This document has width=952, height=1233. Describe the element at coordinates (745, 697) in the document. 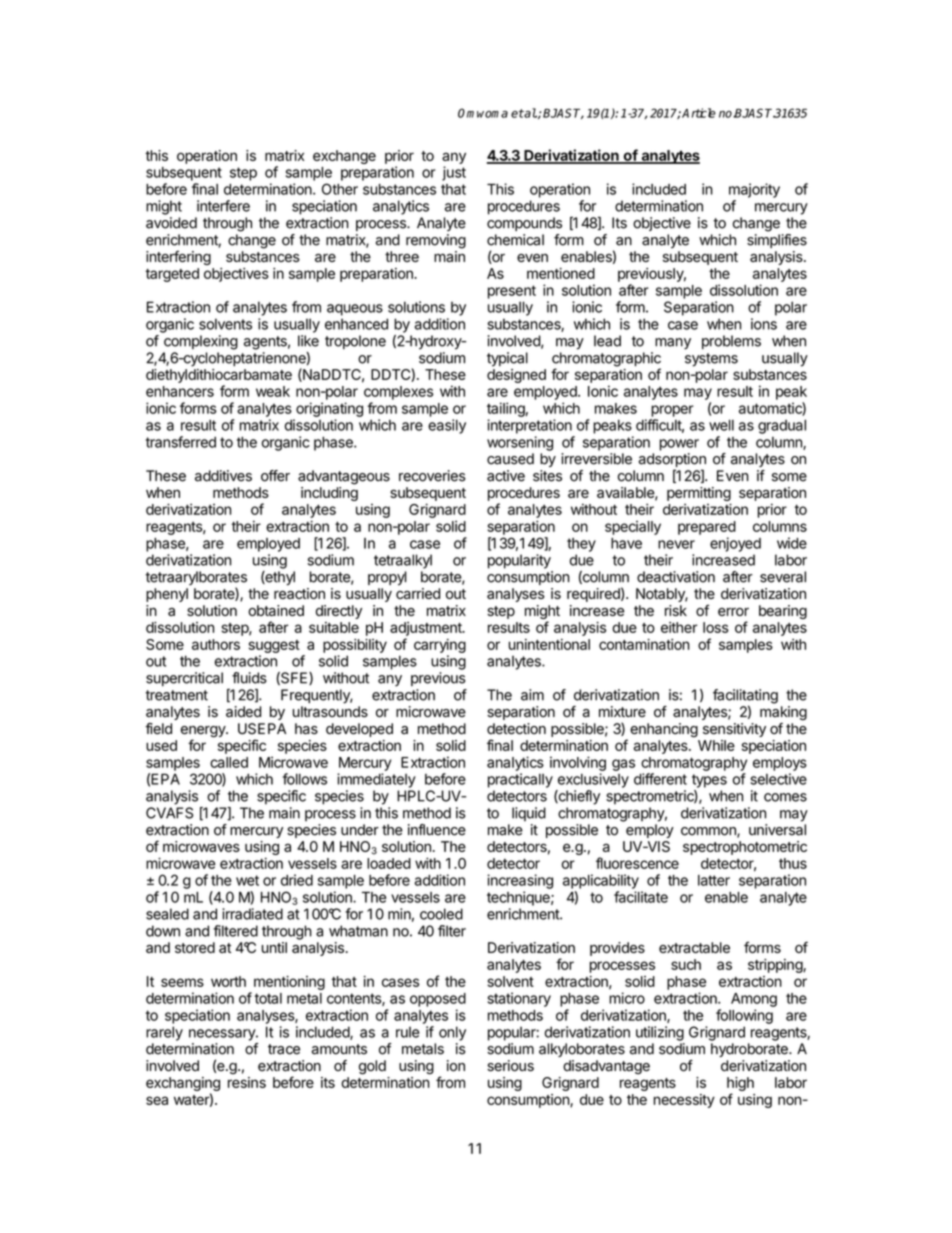

I see `facilitating` at that location.
